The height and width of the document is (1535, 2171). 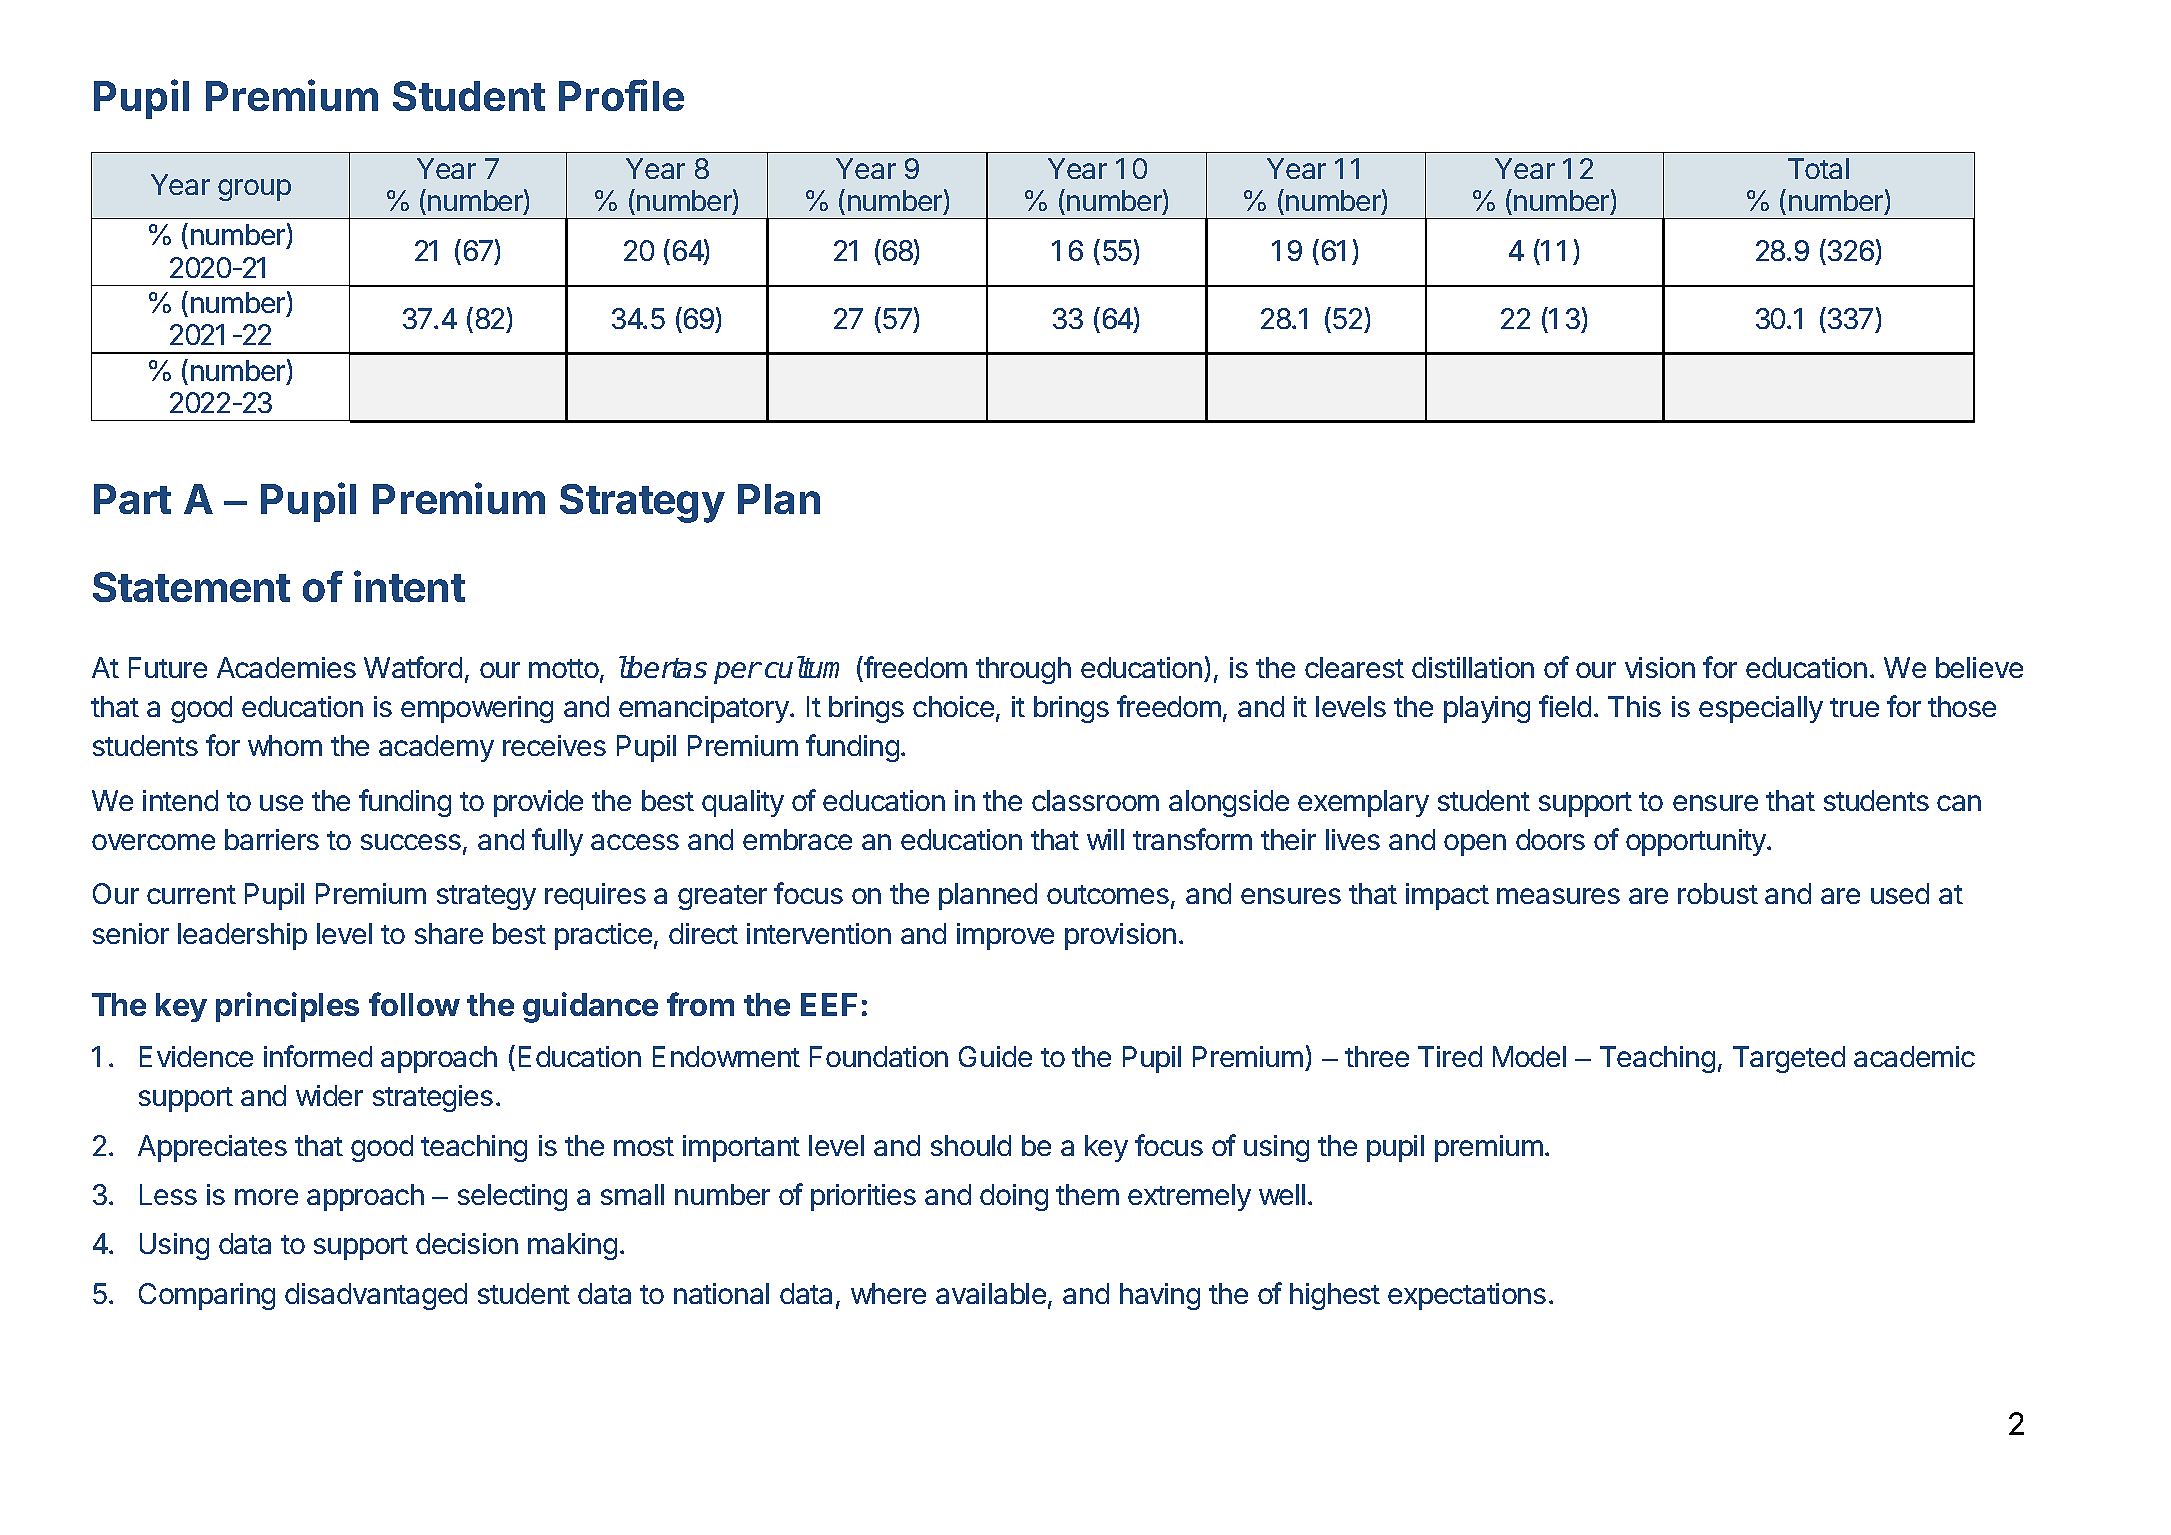 I want to click on improve, so click(x=1005, y=936).
